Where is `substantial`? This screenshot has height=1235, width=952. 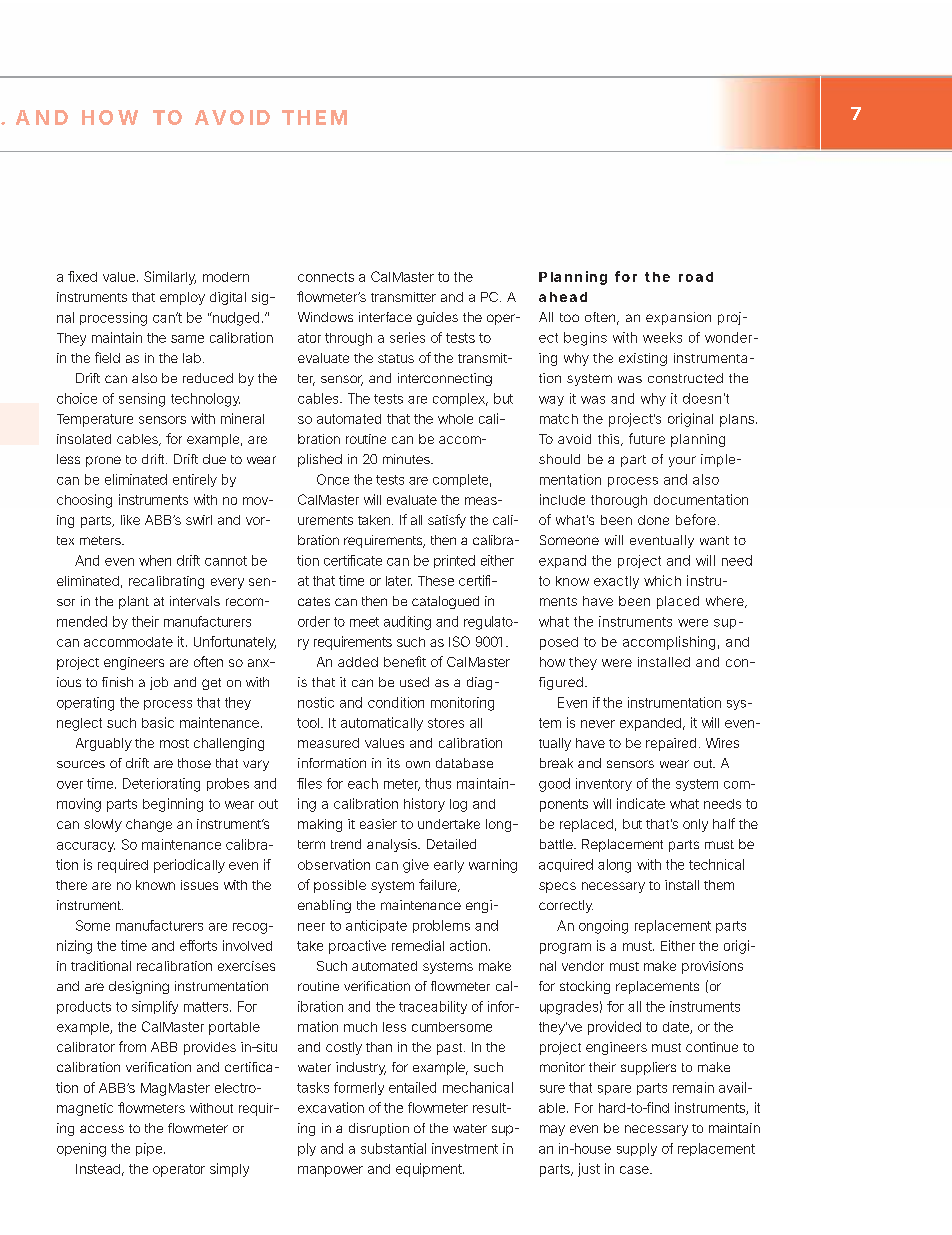
substantial is located at coordinates (393, 1148).
